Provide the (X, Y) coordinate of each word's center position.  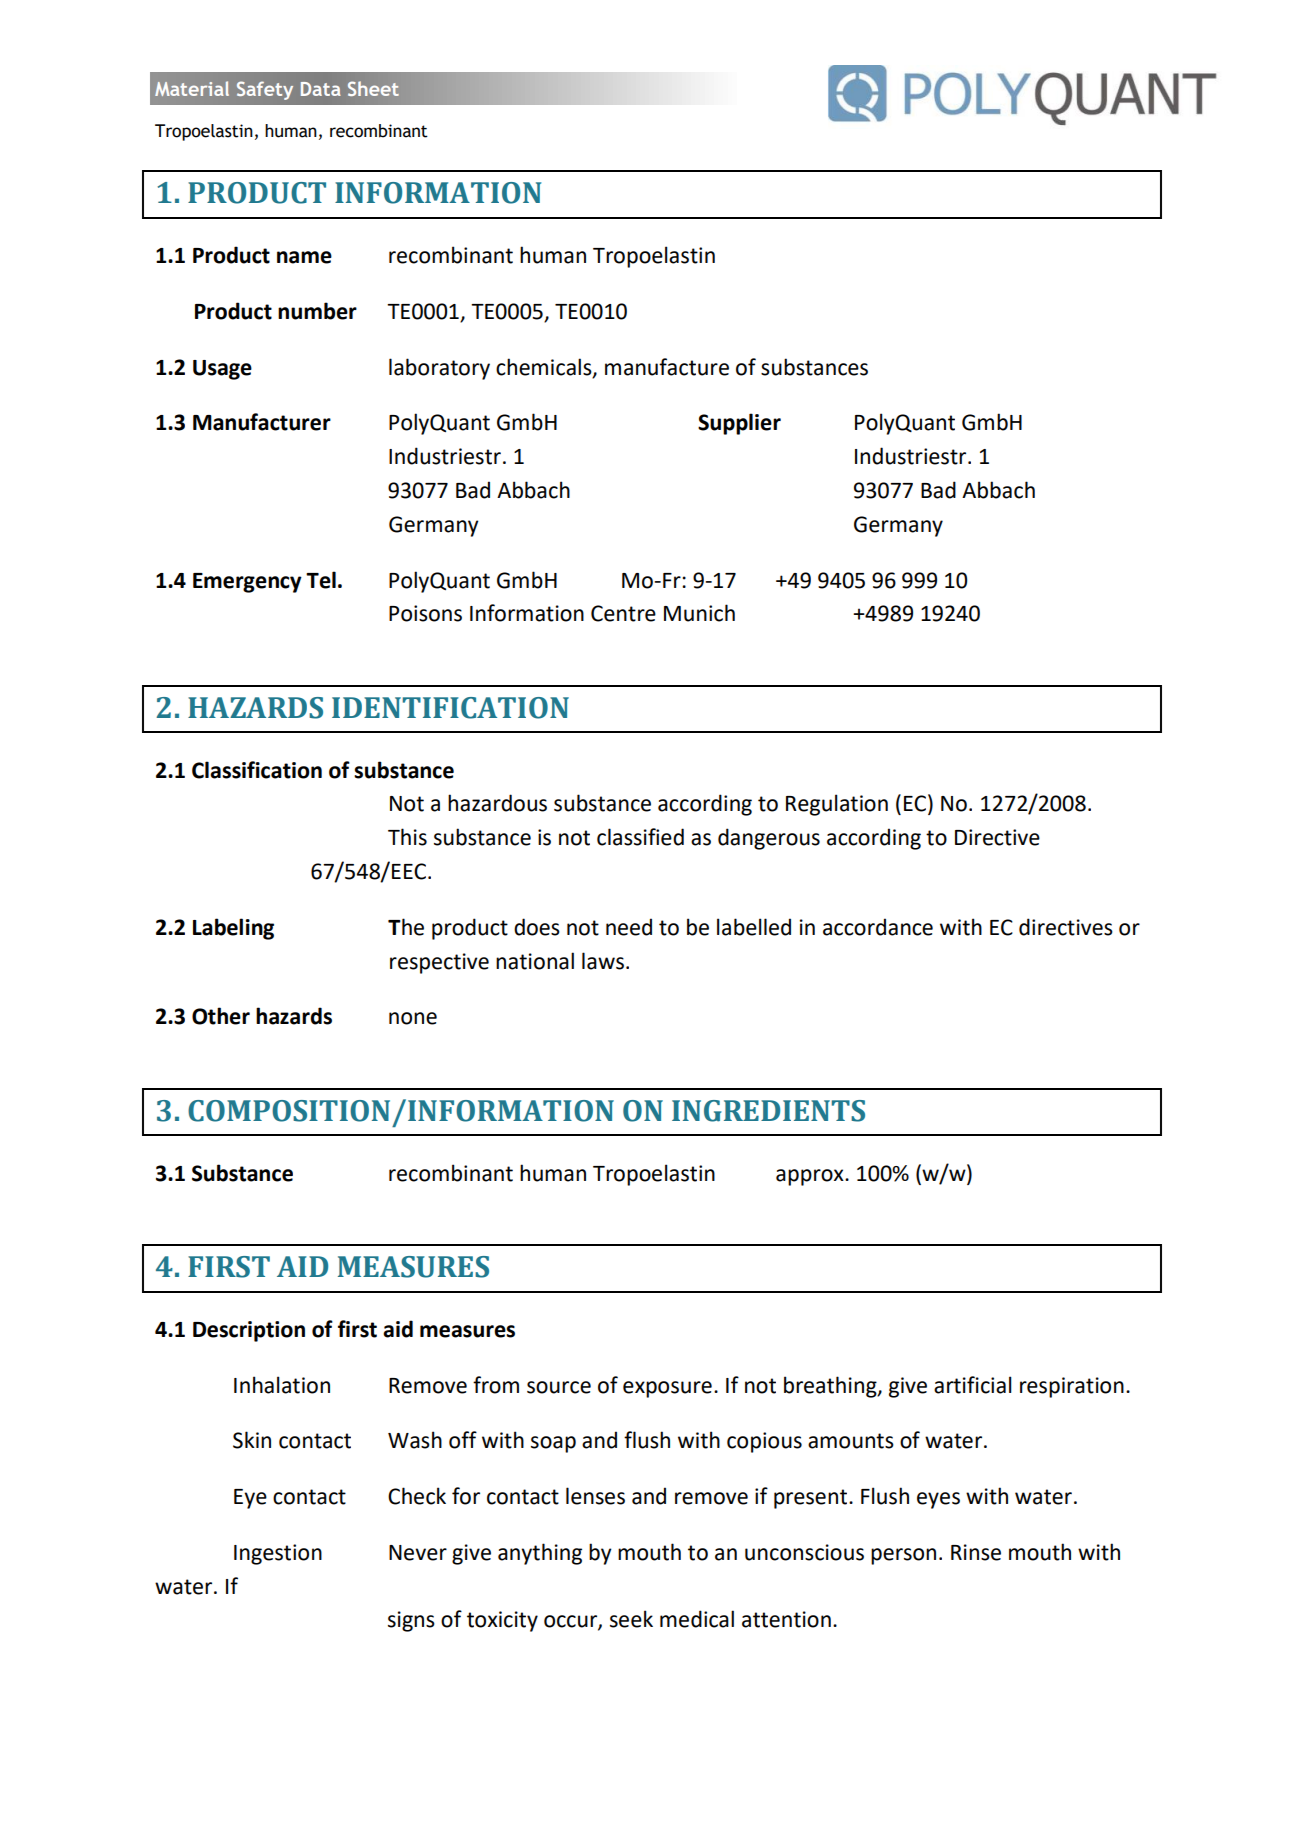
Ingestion (278, 1554)
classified (640, 837)
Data (321, 89)
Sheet (373, 88)
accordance (878, 927)
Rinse (976, 1552)
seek (631, 1619)
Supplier (739, 424)
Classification (257, 770)
